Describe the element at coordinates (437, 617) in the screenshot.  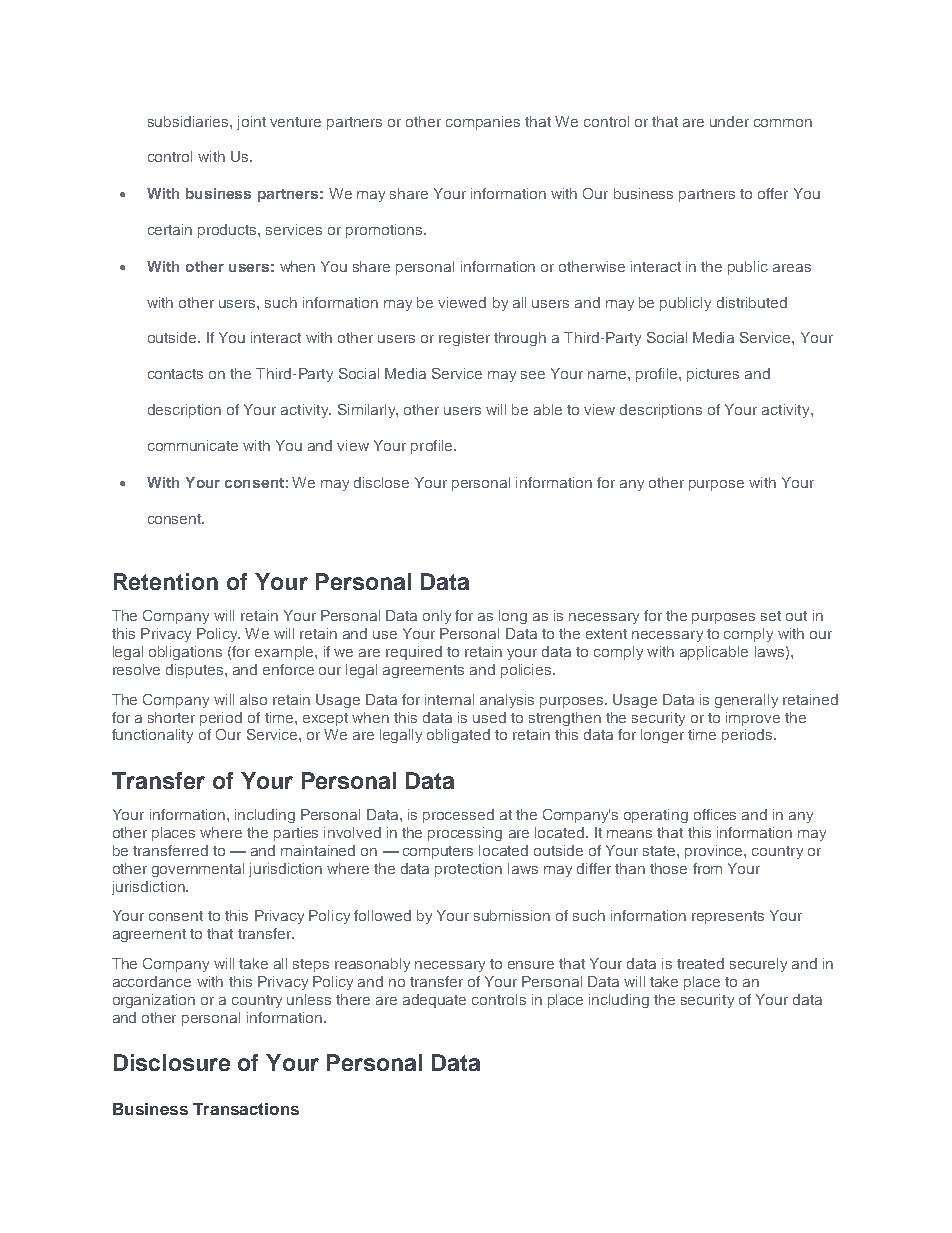
I see `only` at that location.
